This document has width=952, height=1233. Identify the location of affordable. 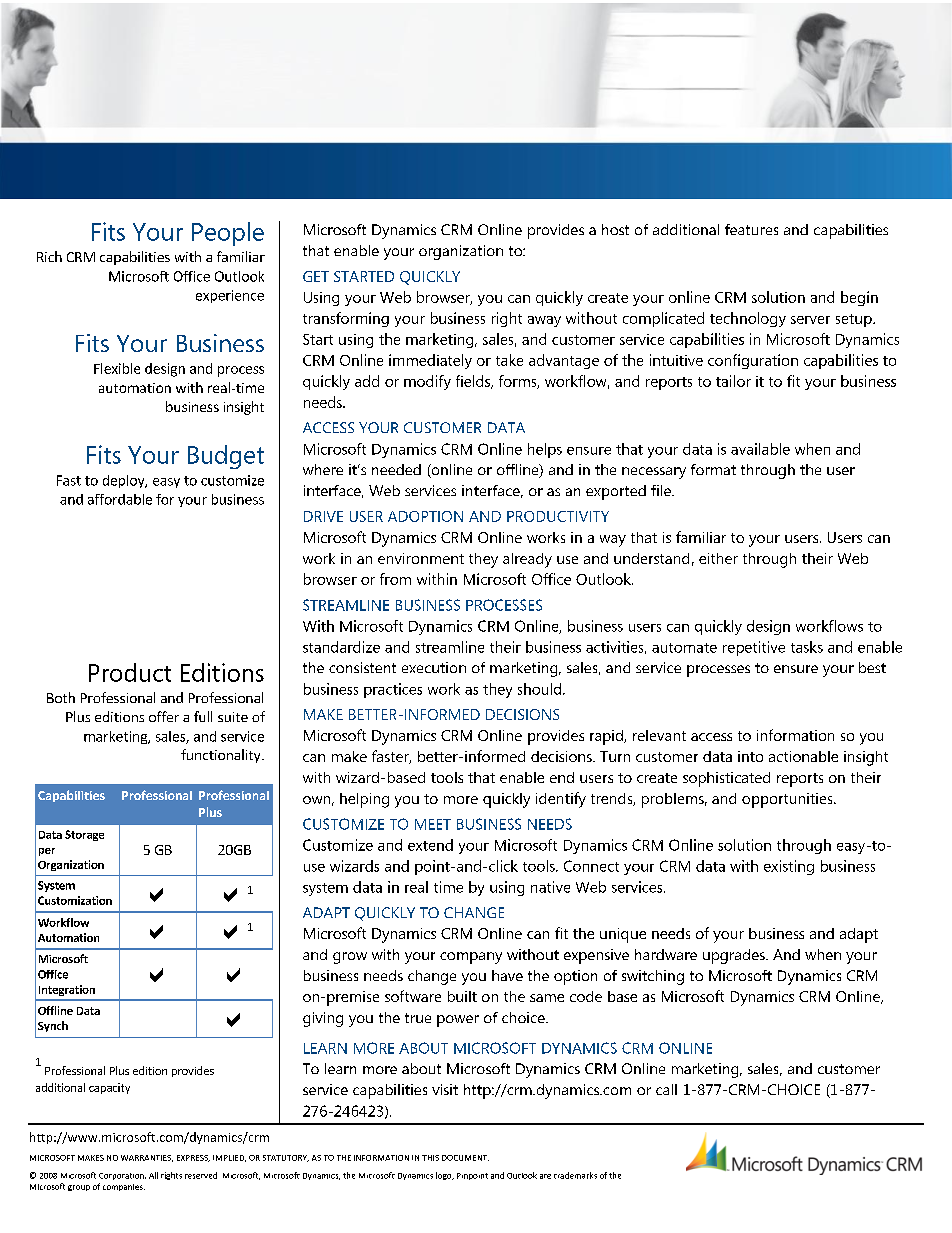
(120, 499).
